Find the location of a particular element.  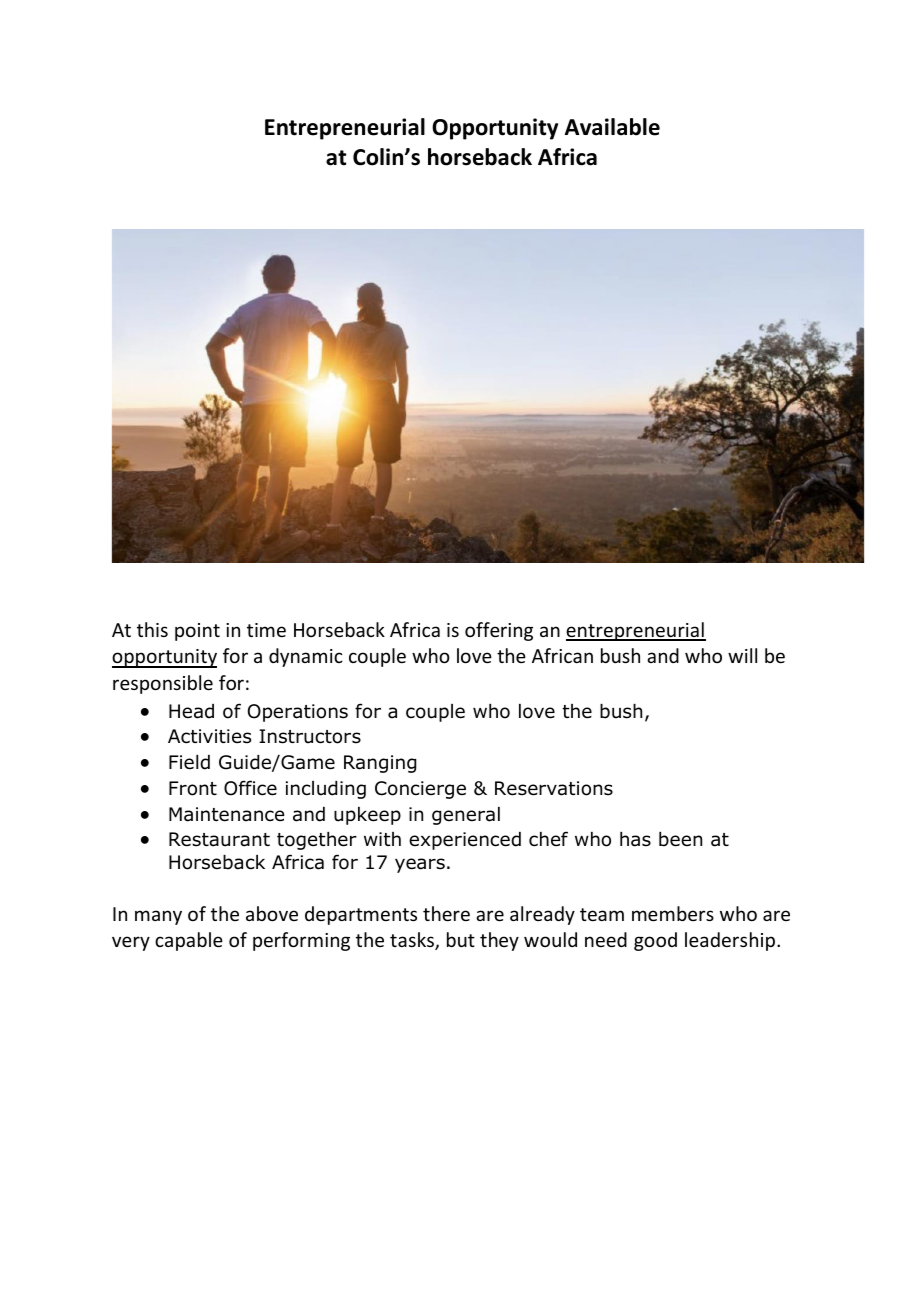

time is located at coordinates (266, 630).
